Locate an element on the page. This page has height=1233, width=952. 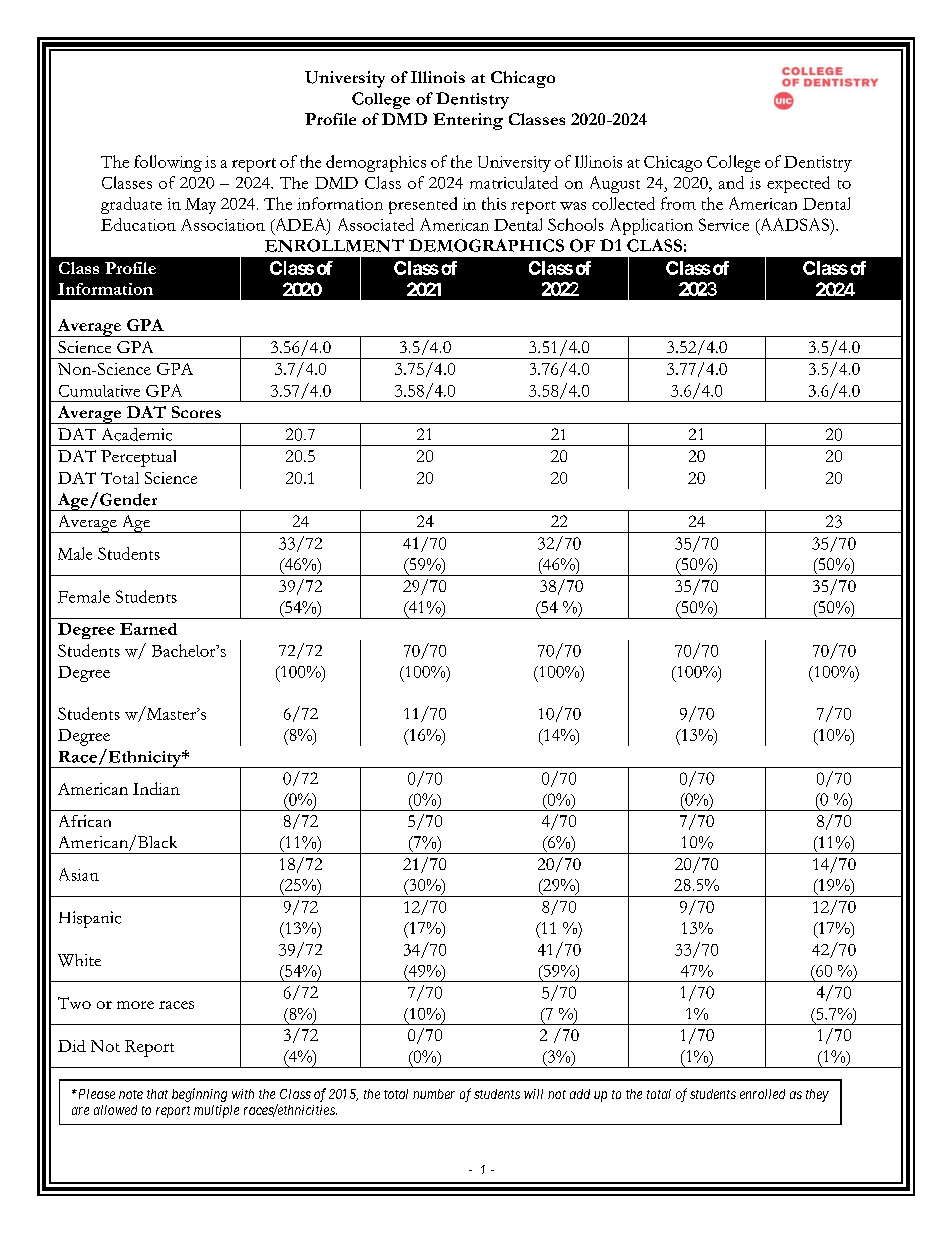
following is located at coordinates (168, 163).
